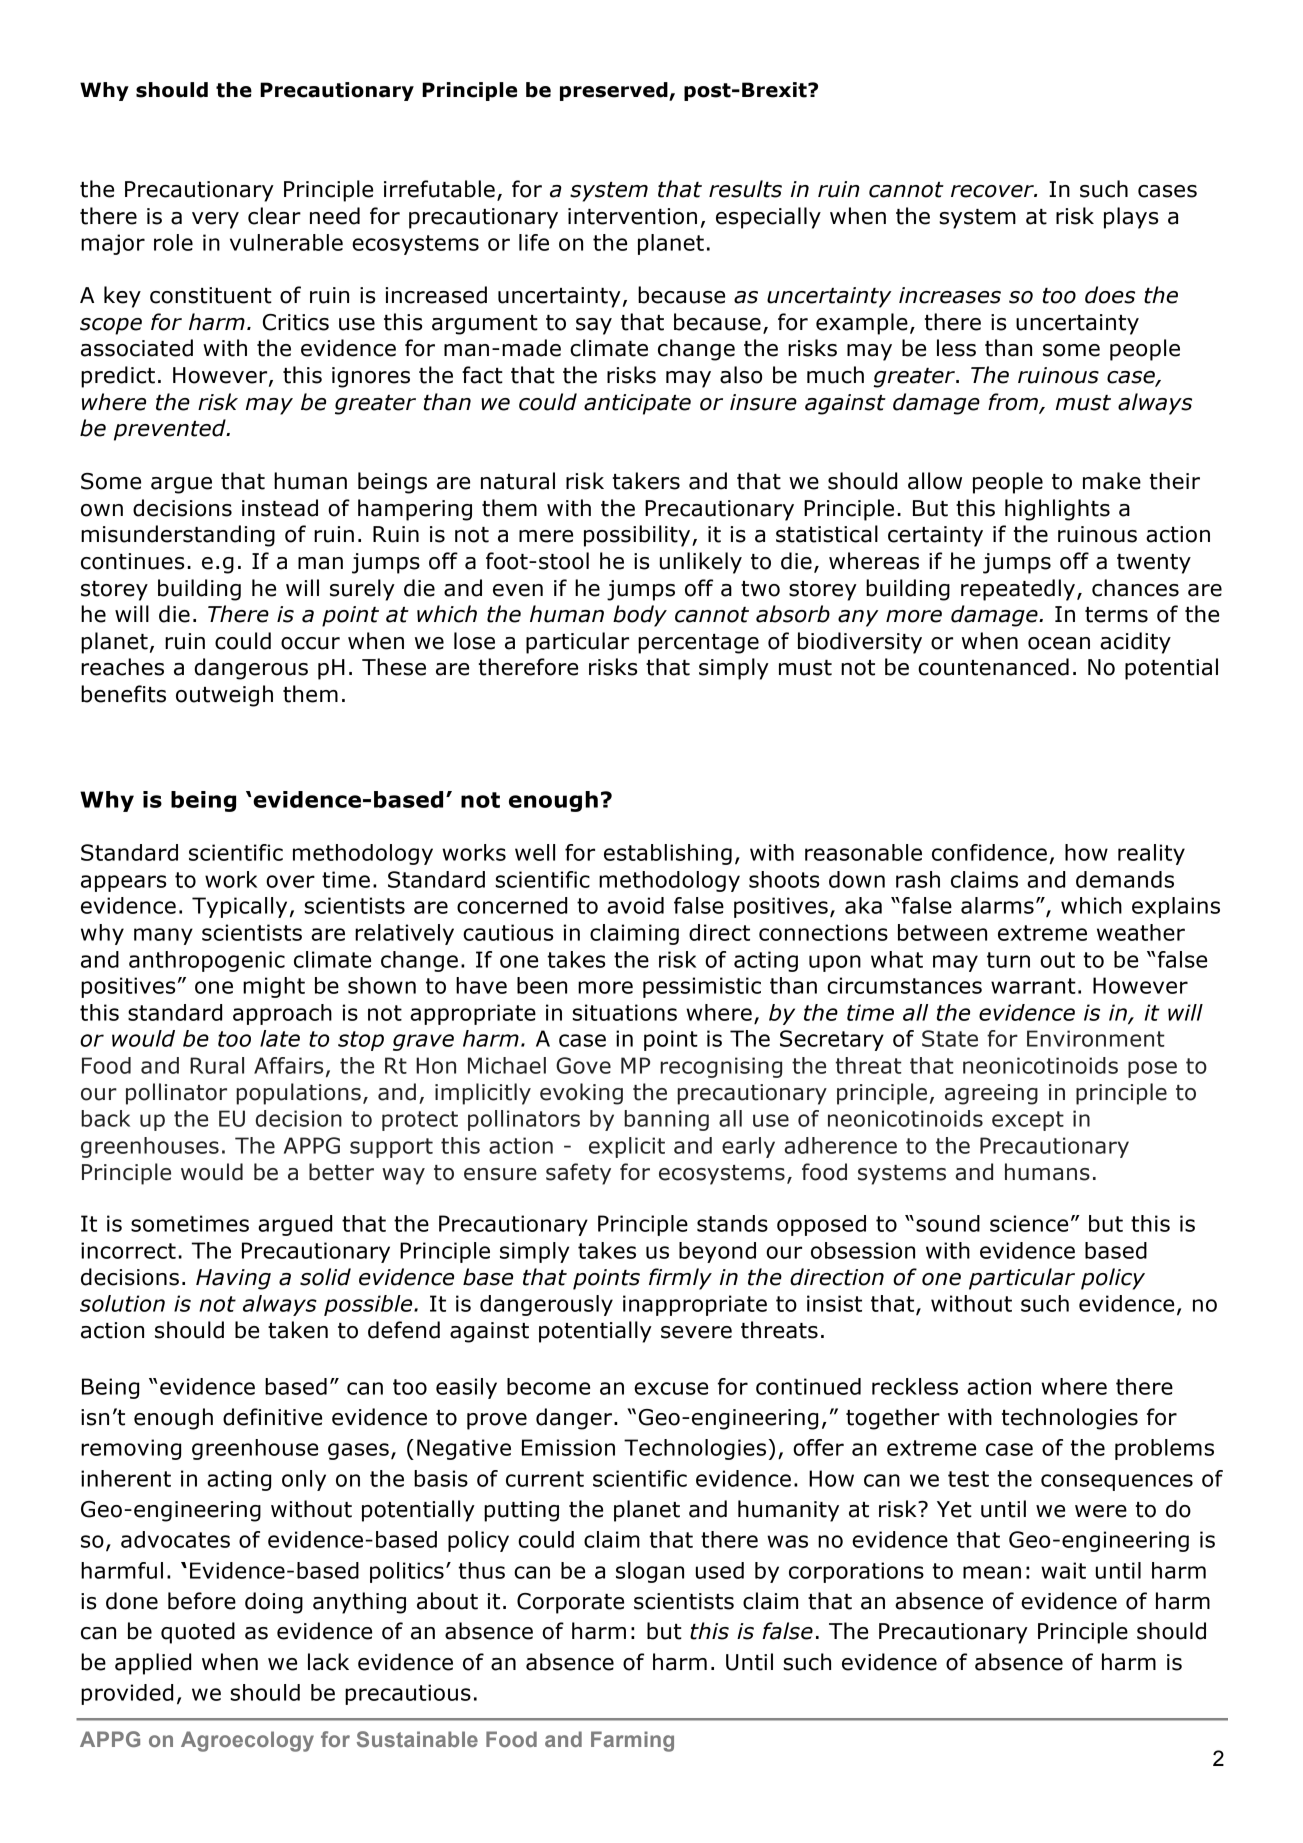 This image has height=1843, width=1303. What do you see at coordinates (215, 220) in the image?
I see `very` at bounding box center [215, 220].
